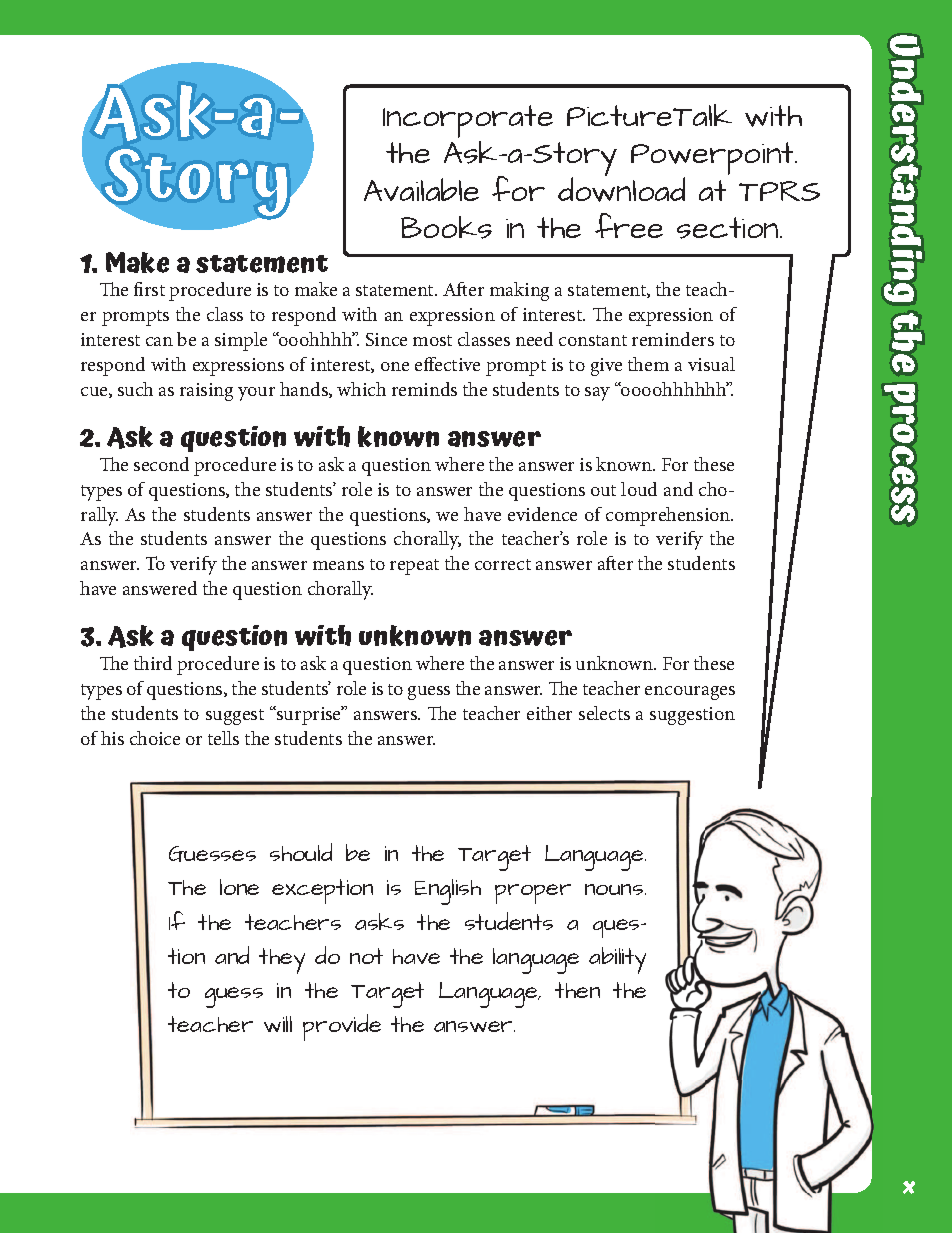 The image size is (952, 1233). Describe the element at coordinates (159, 341) in the screenshot. I see `can` at that location.
